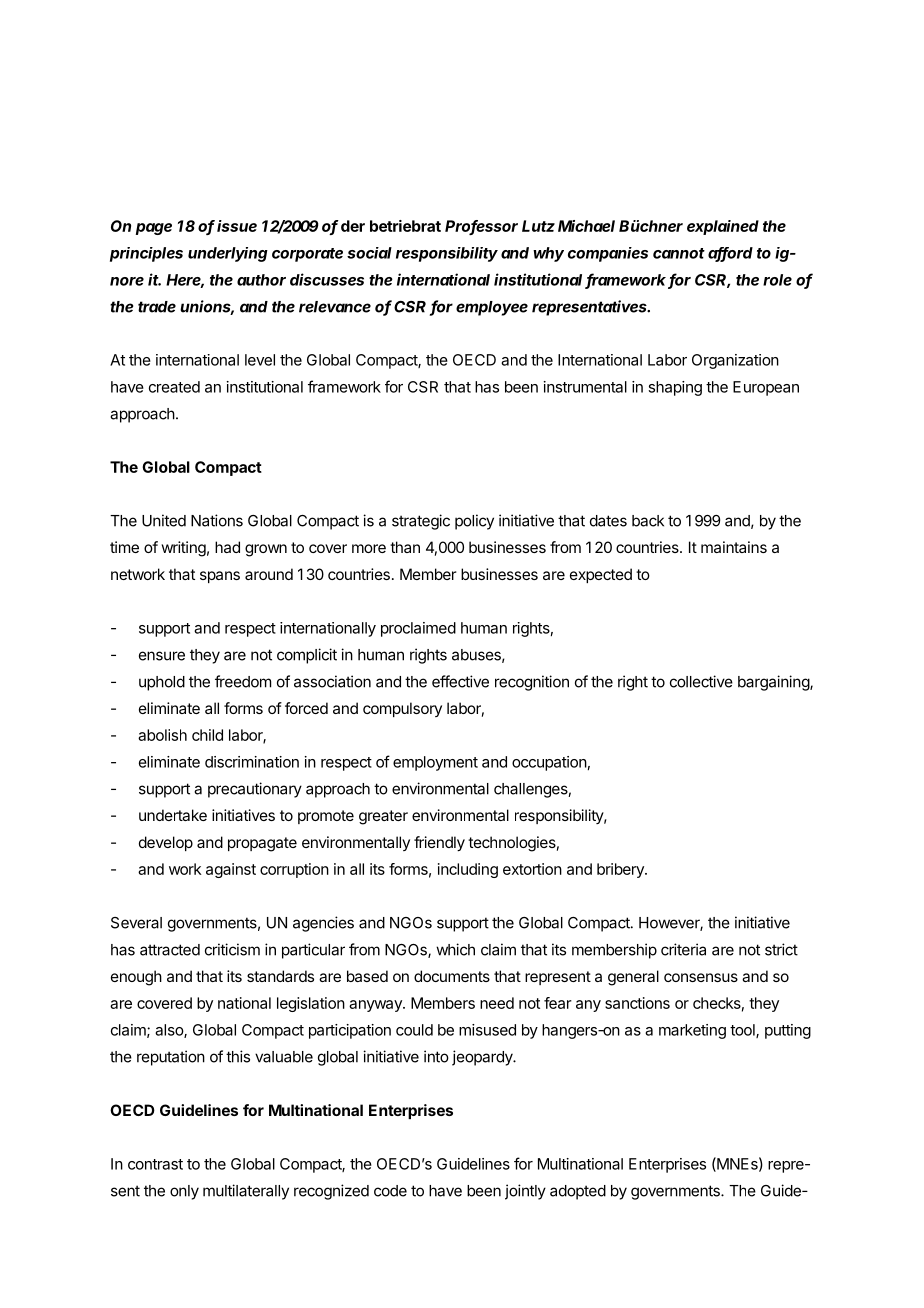  I want to click on only, so click(184, 1192).
